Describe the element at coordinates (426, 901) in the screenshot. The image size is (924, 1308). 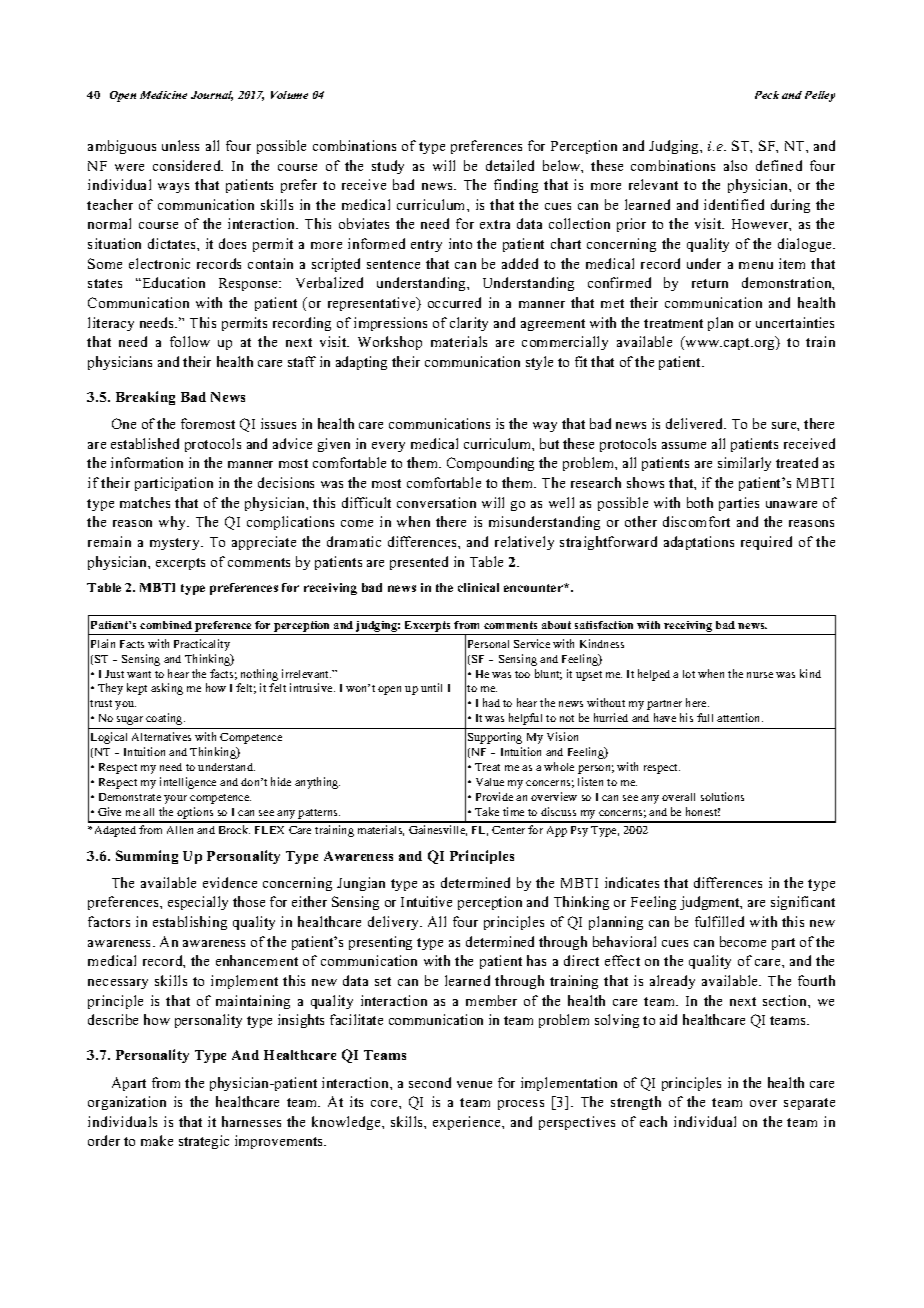
I see `Intuitive` at that location.
